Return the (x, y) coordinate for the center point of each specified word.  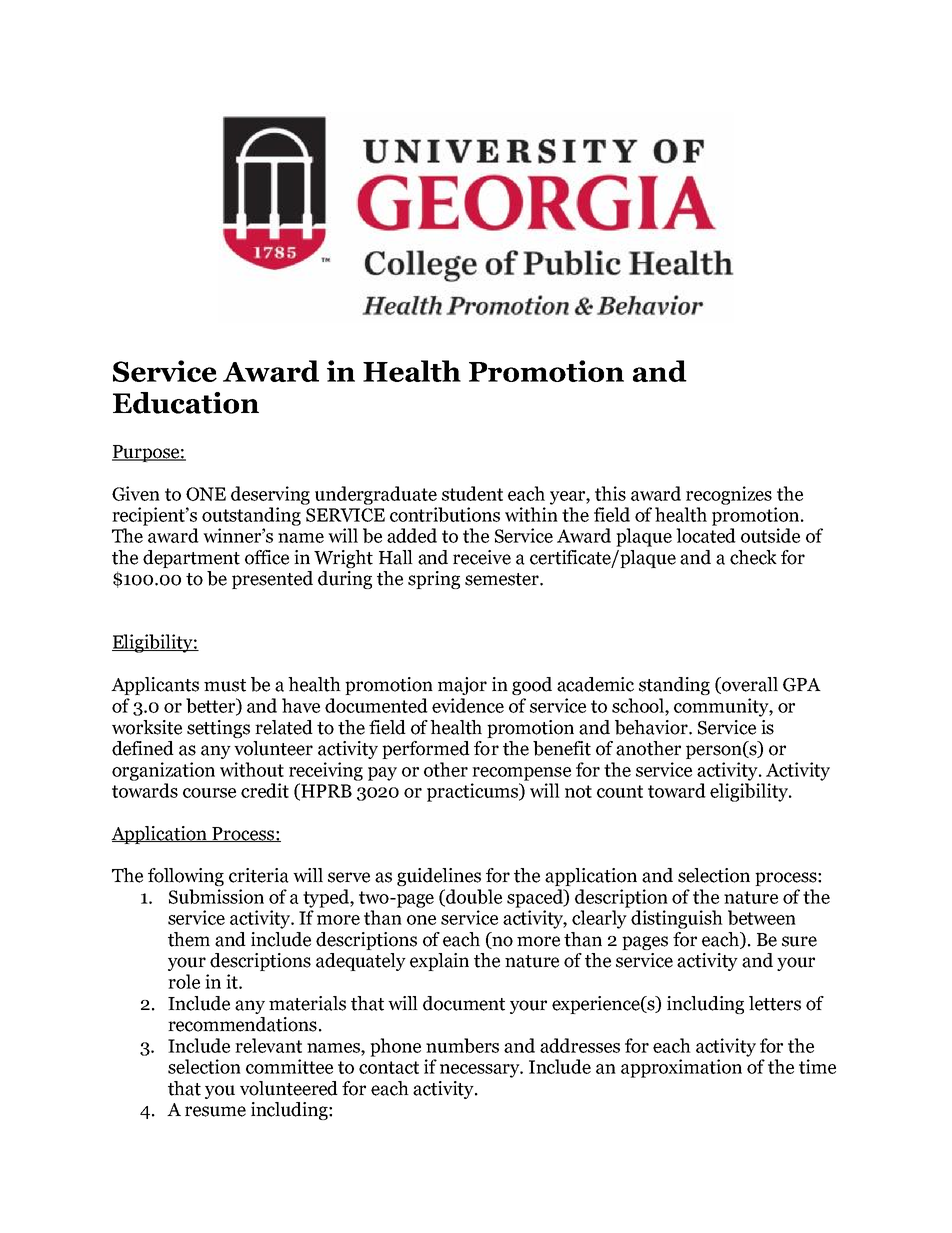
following (186, 877)
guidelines (439, 877)
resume (215, 1111)
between (762, 917)
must (225, 685)
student (472, 493)
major (462, 686)
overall (749, 685)
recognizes (729, 495)
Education (186, 403)
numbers (462, 1045)
